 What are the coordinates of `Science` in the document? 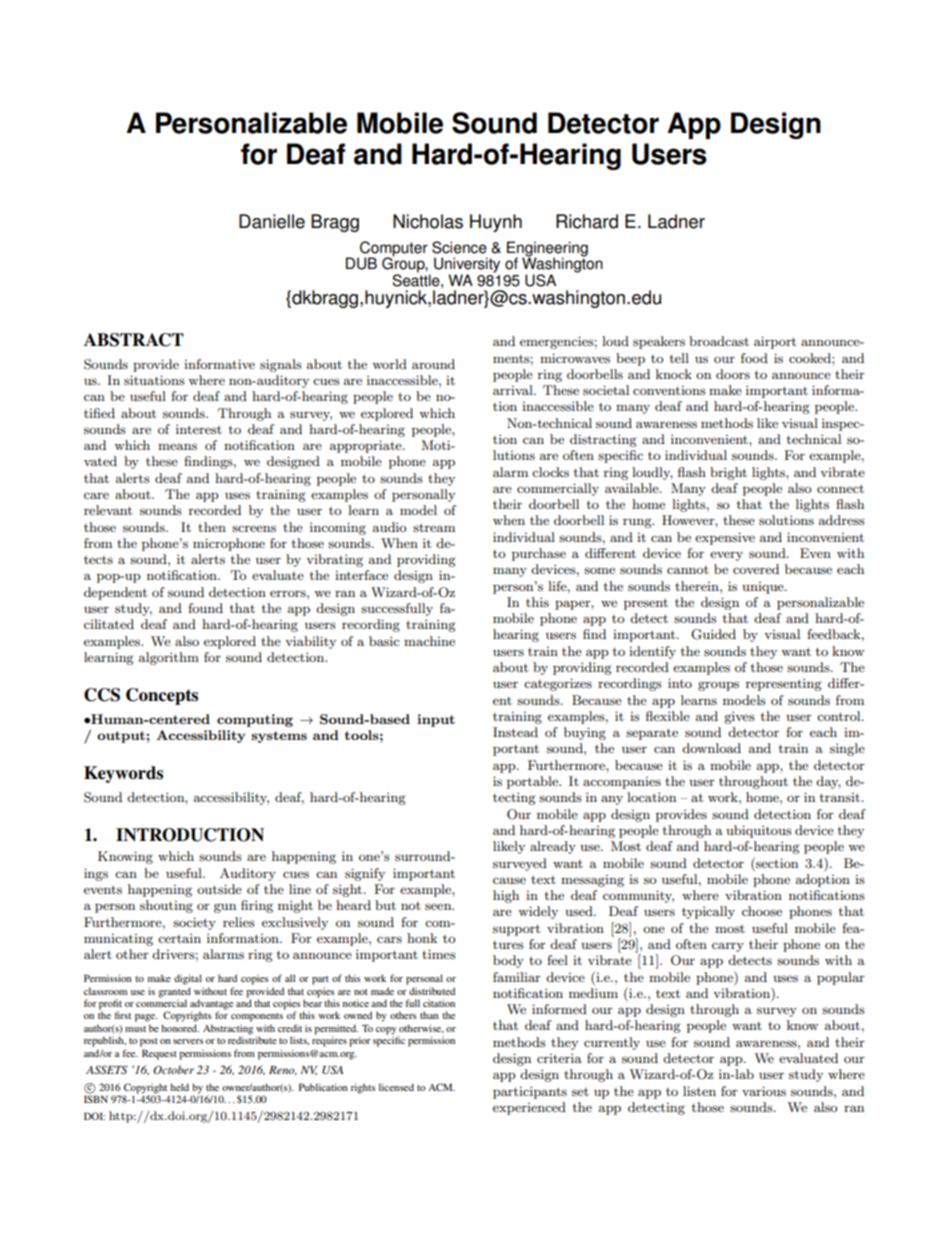 It's located at (459, 247).
